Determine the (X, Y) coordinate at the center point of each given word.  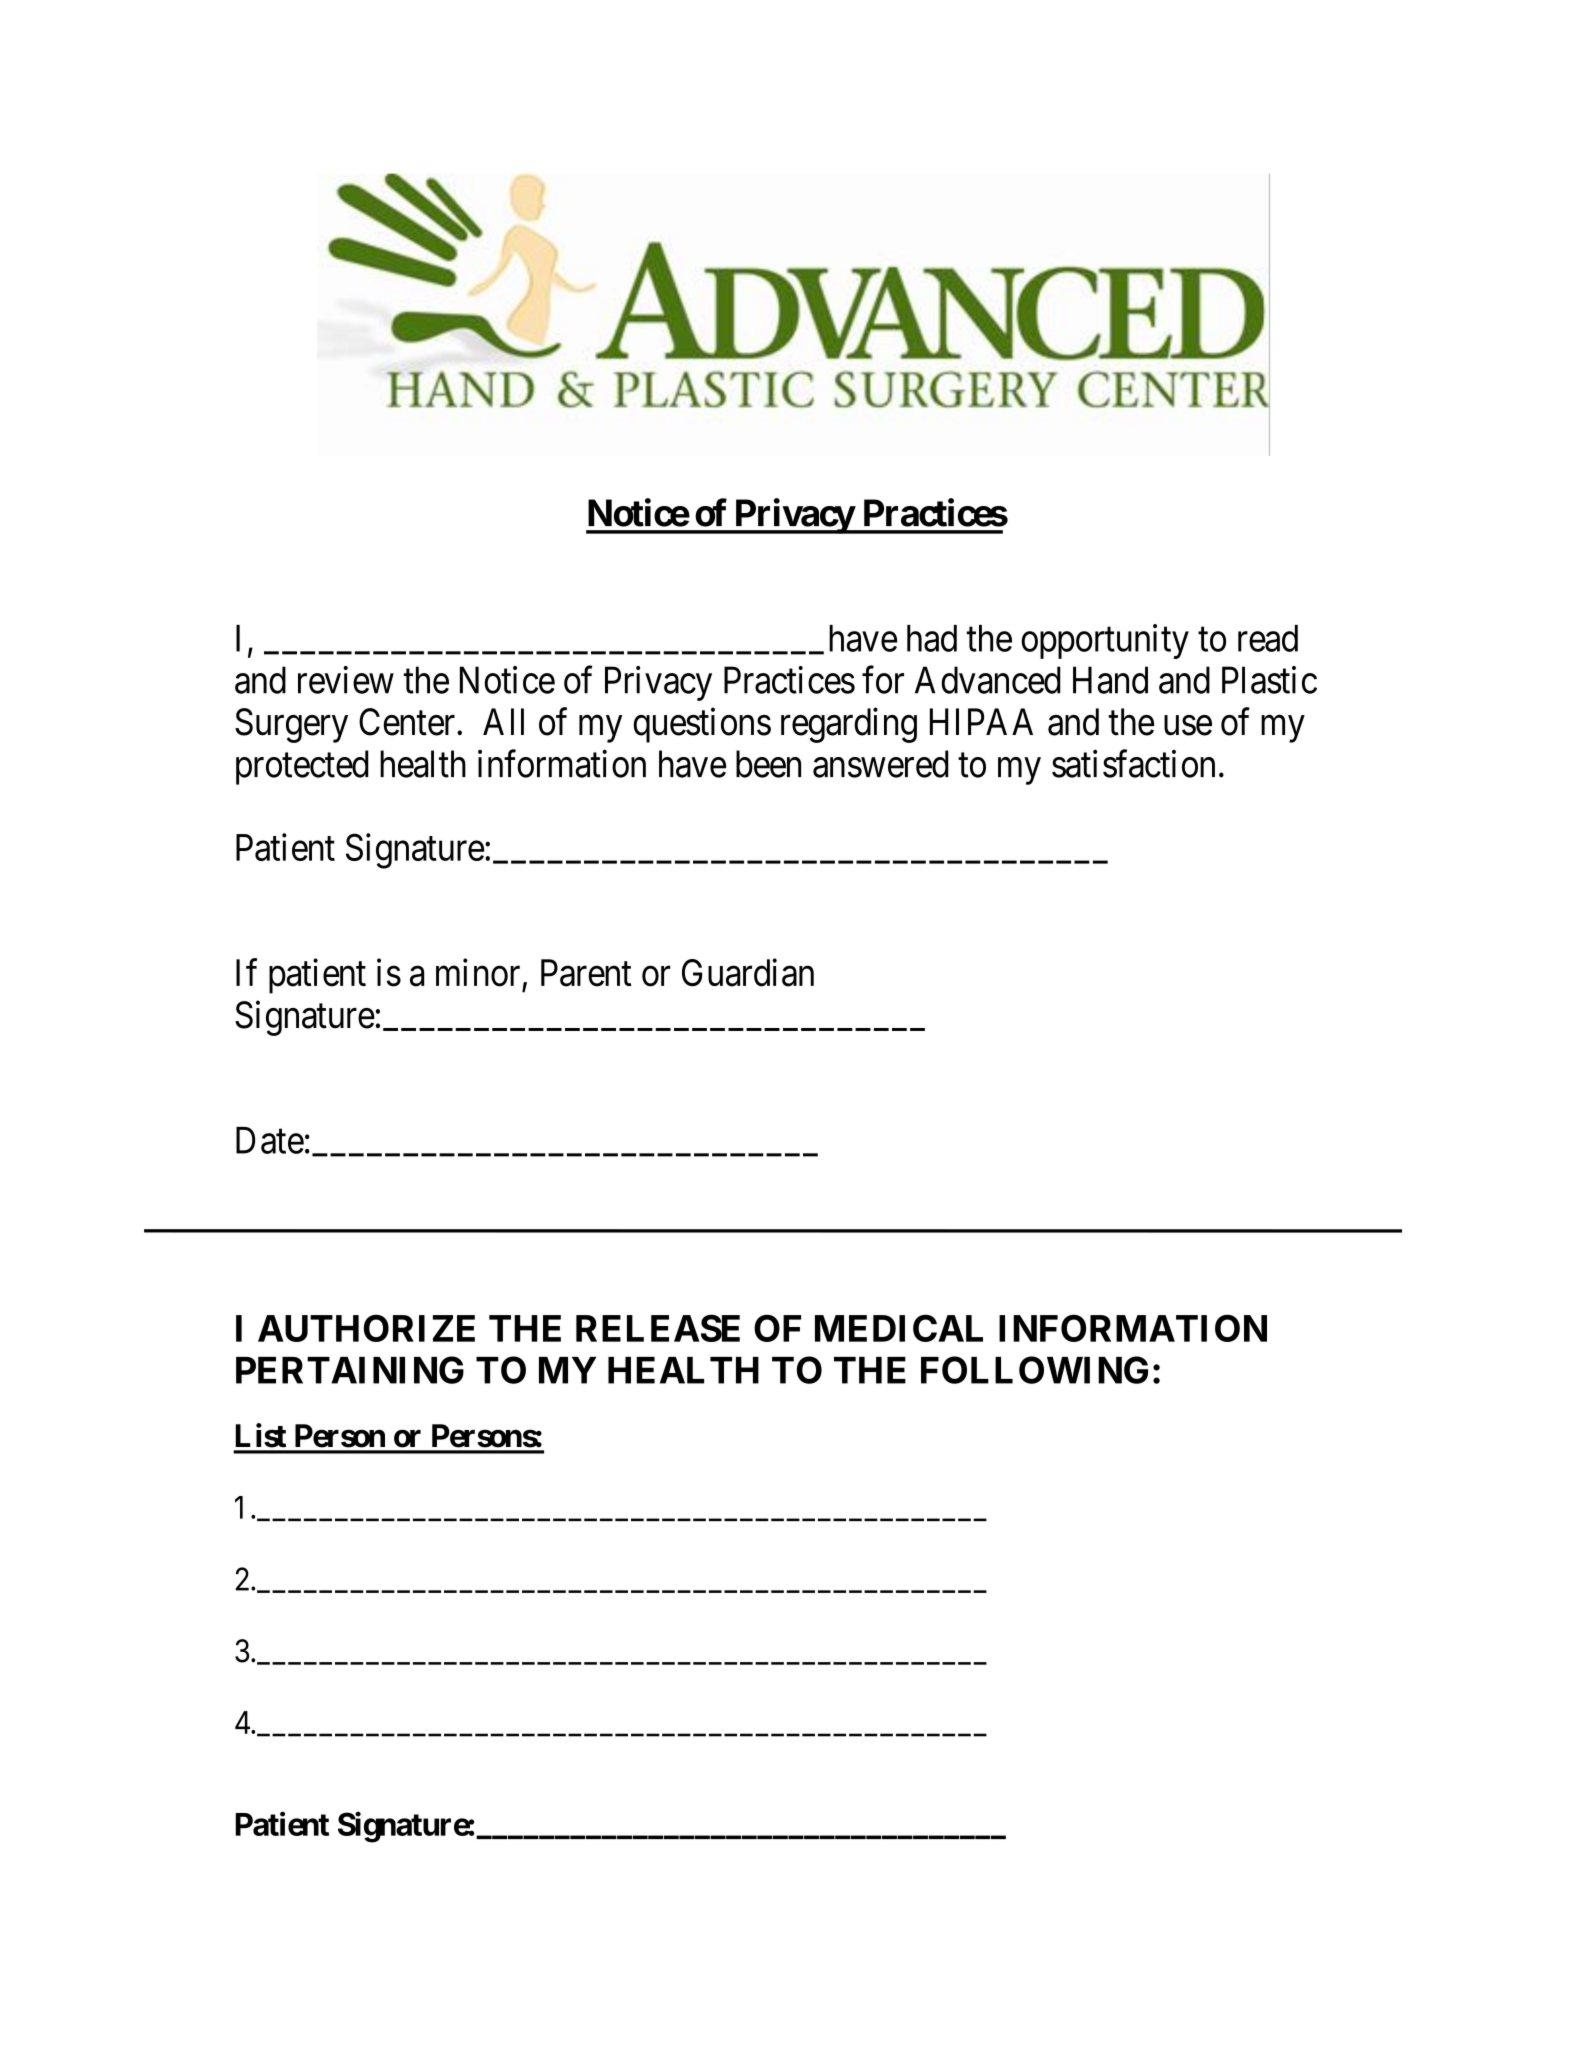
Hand (1110, 680)
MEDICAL (899, 1328)
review (346, 680)
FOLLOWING (1034, 1370)
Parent (586, 973)
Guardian (748, 973)
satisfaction (1133, 764)
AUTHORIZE (366, 1328)
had (932, 638)
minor (478, 973)
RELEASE (658, 1328)
